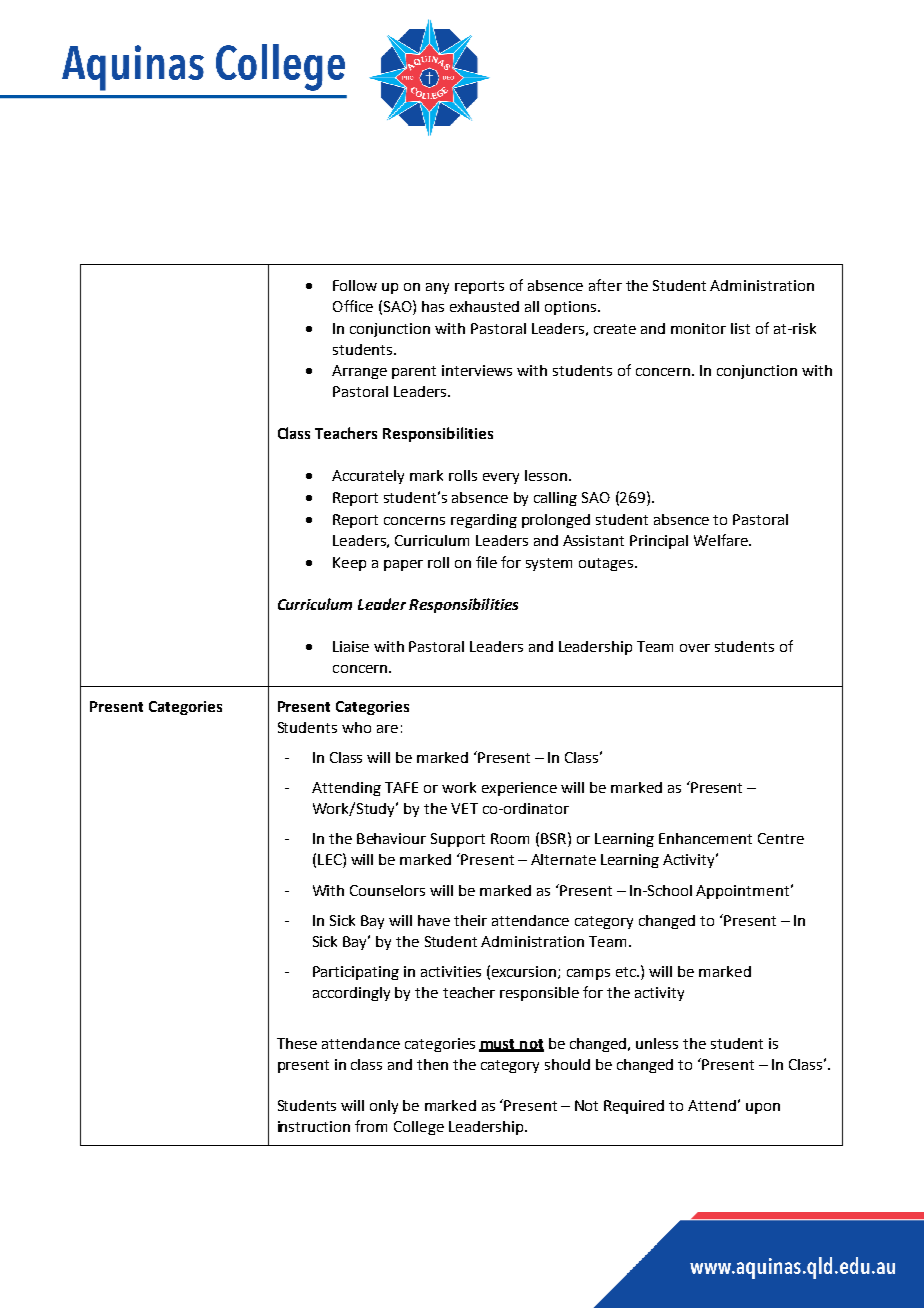 The image size is (924, 1308). Describe the element at coordinates (722, 540) in the page. I see `Welfare` at that location.
